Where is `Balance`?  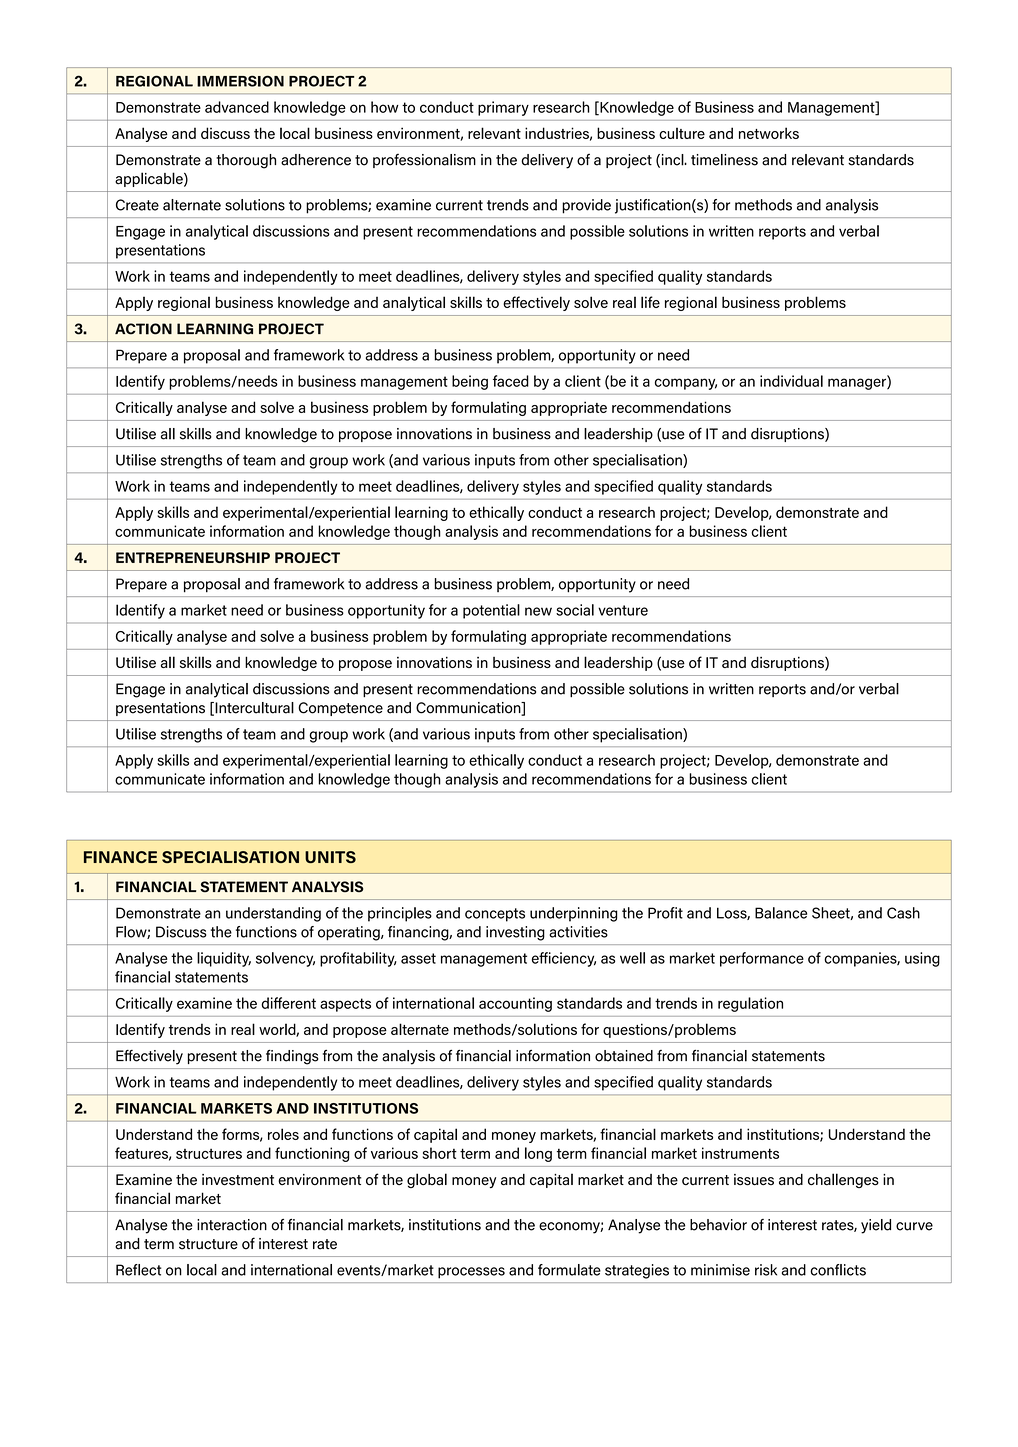 Balance is located at coordinates (781, 913).
